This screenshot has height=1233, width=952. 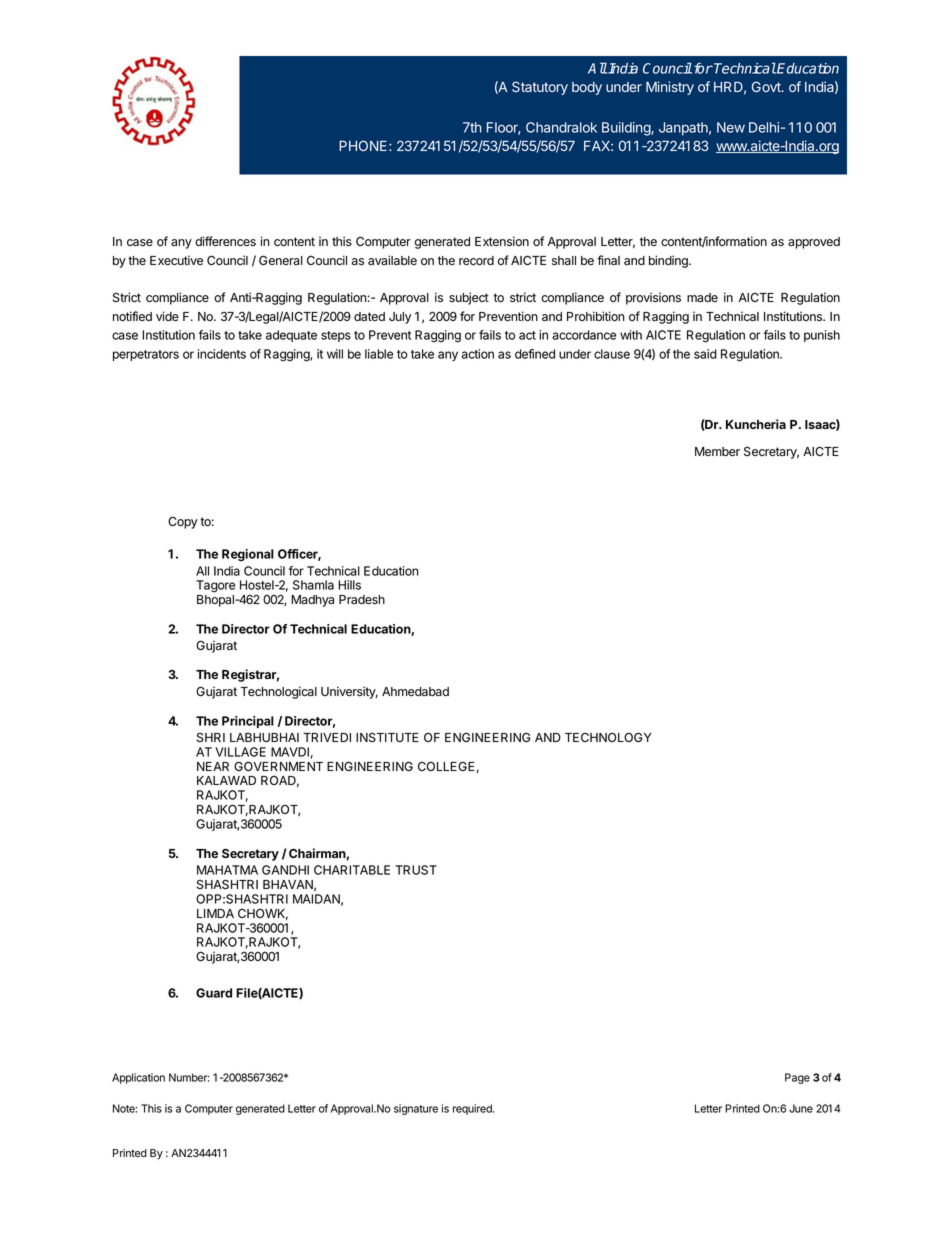 I want to click on vide, so click(x=167, y=316).
